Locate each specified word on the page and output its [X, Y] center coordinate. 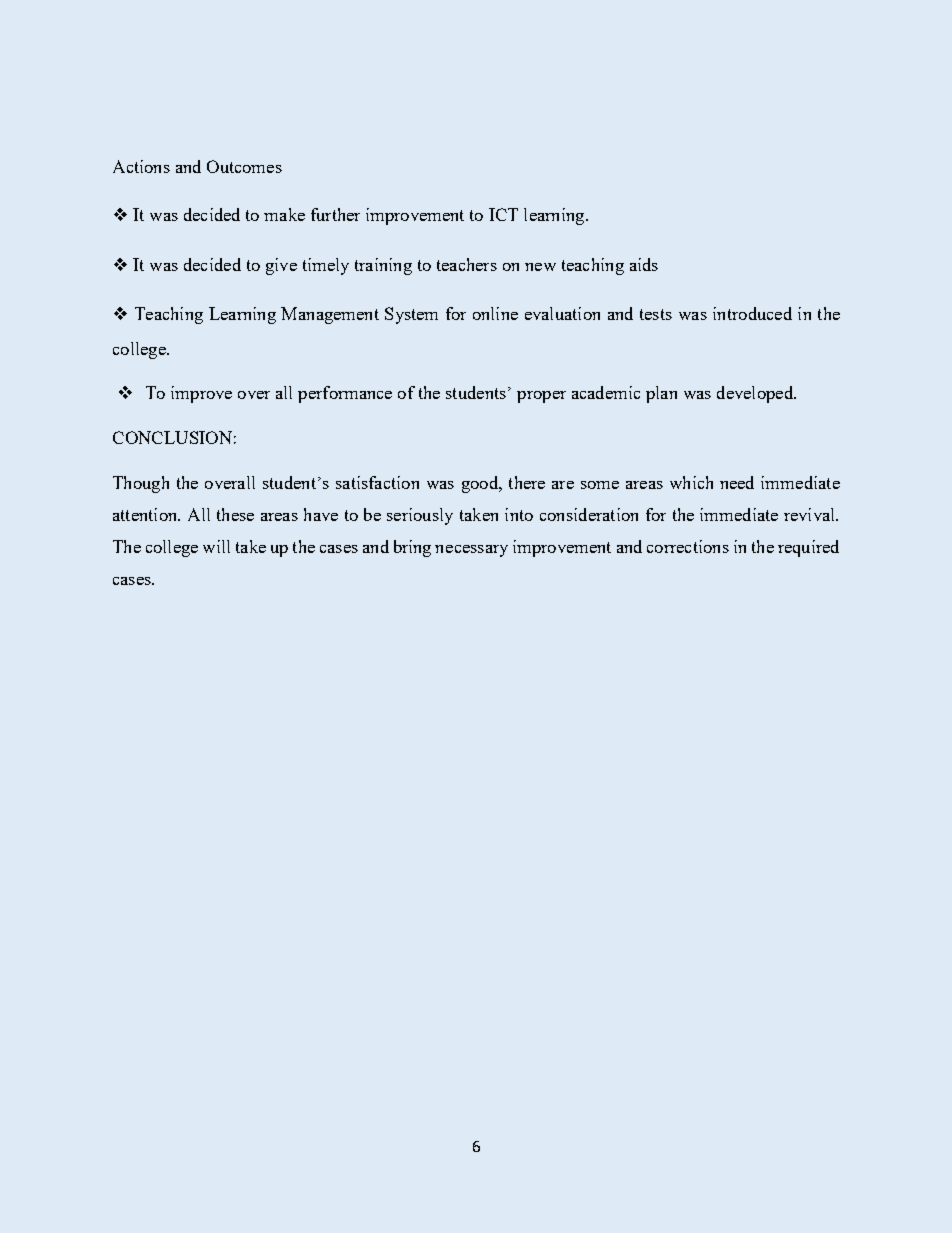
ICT [503, 214]
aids [644, 264]
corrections [688, 546]
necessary [471, 551]
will [216, 546]
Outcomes [244, 166]
